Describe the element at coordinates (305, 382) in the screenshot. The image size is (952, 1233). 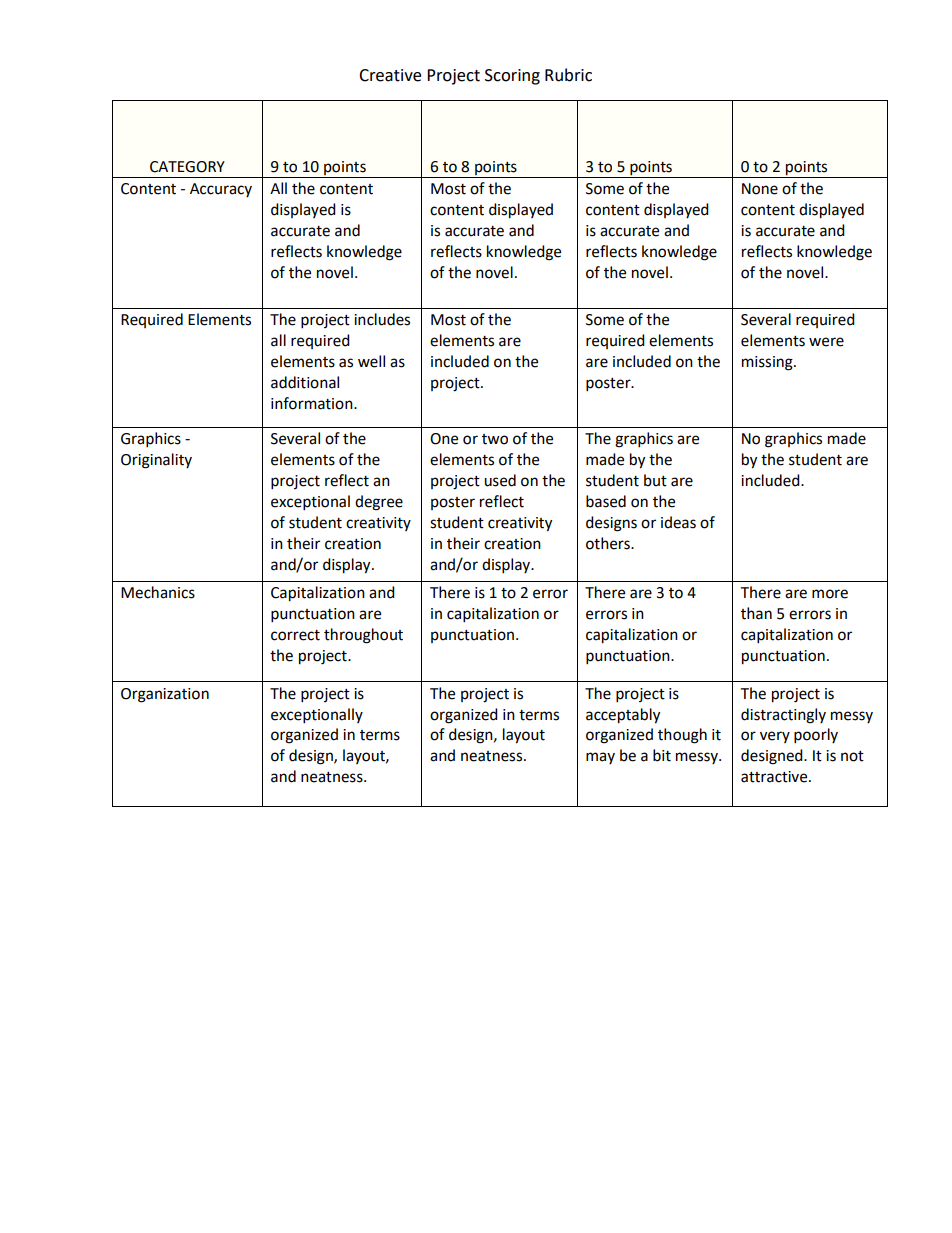
I see `additional` at that location.
